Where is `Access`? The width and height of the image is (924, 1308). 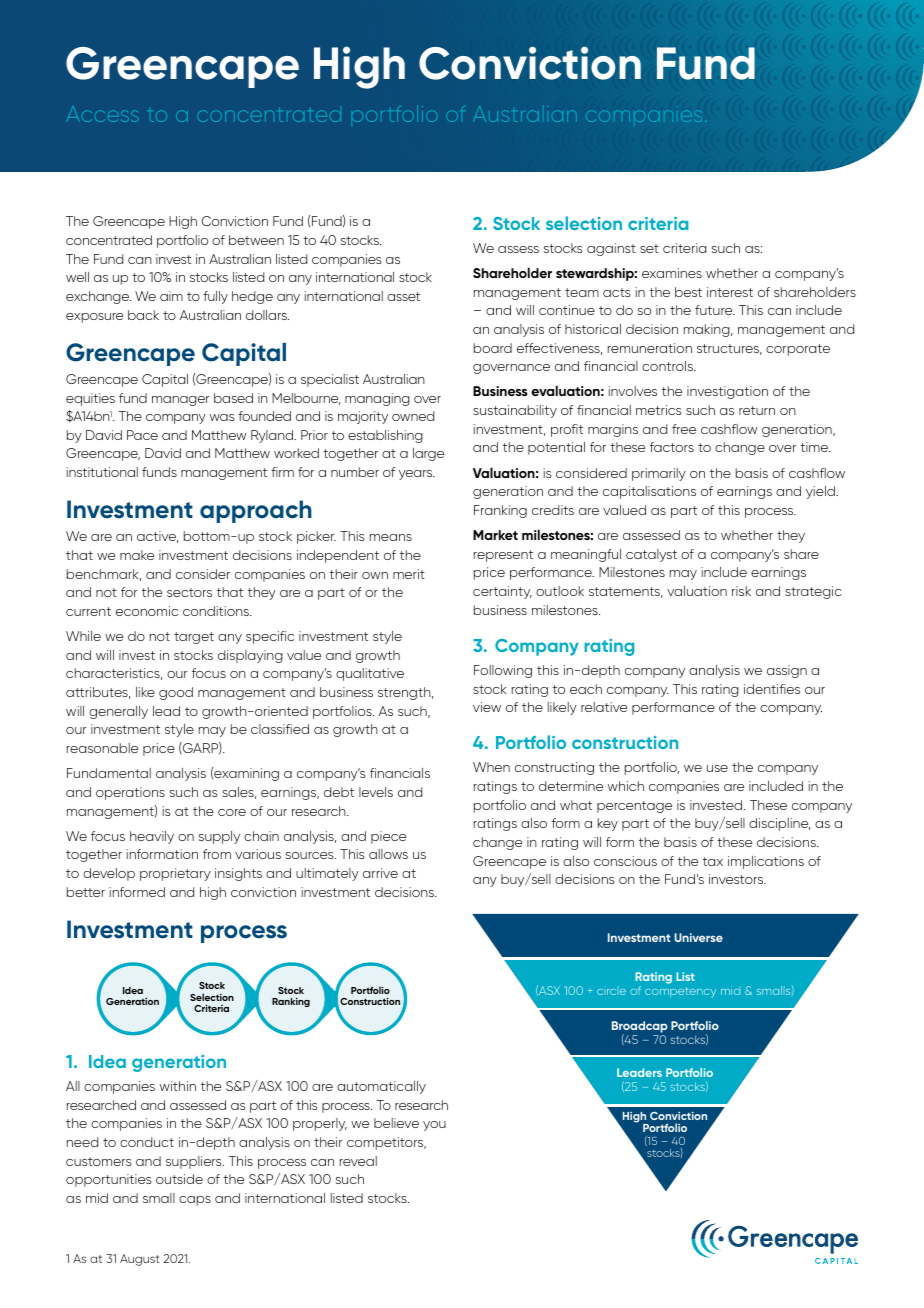 Access is located at coordinates (103, 114).
